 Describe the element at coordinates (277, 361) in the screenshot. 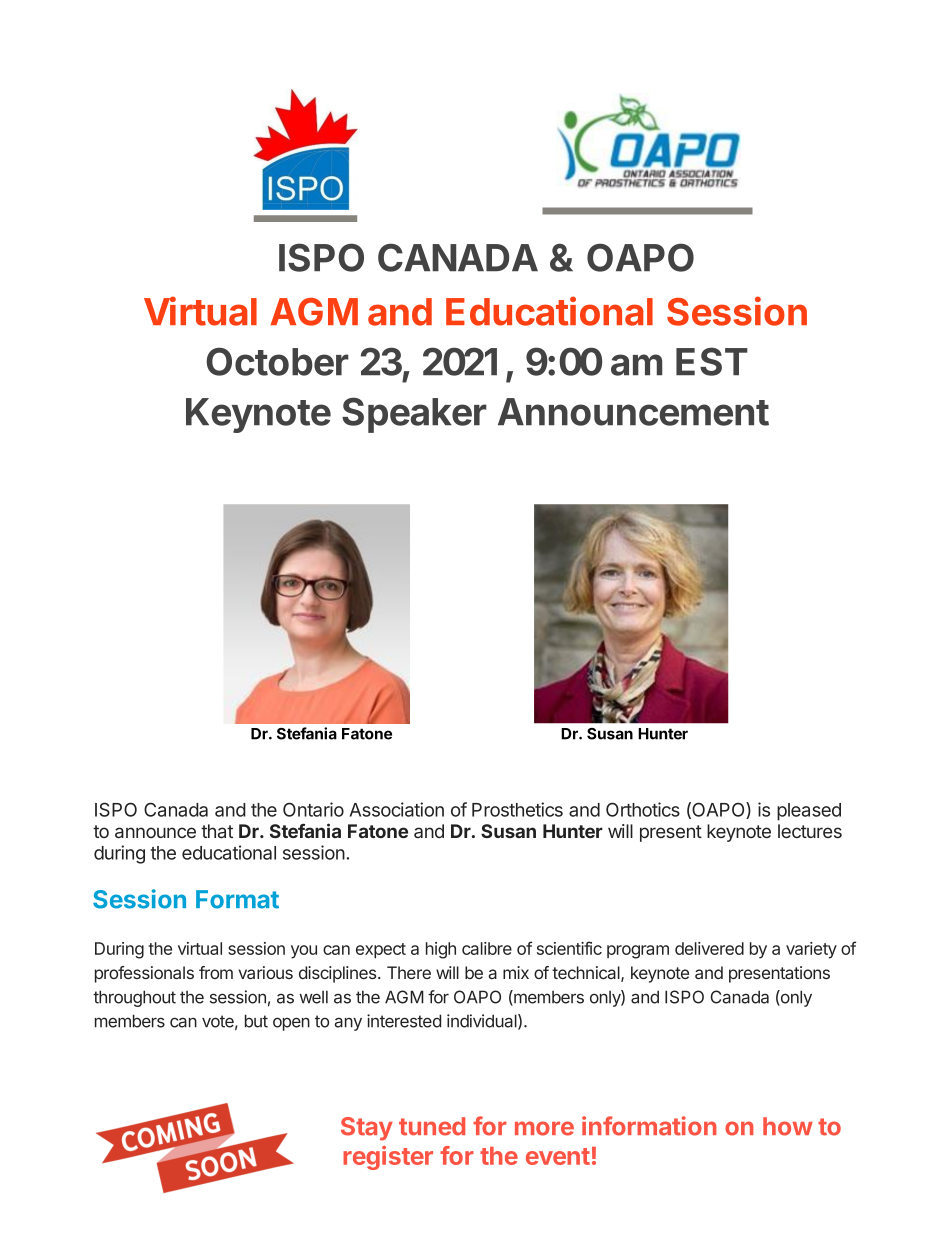

I see `October` at that location.
